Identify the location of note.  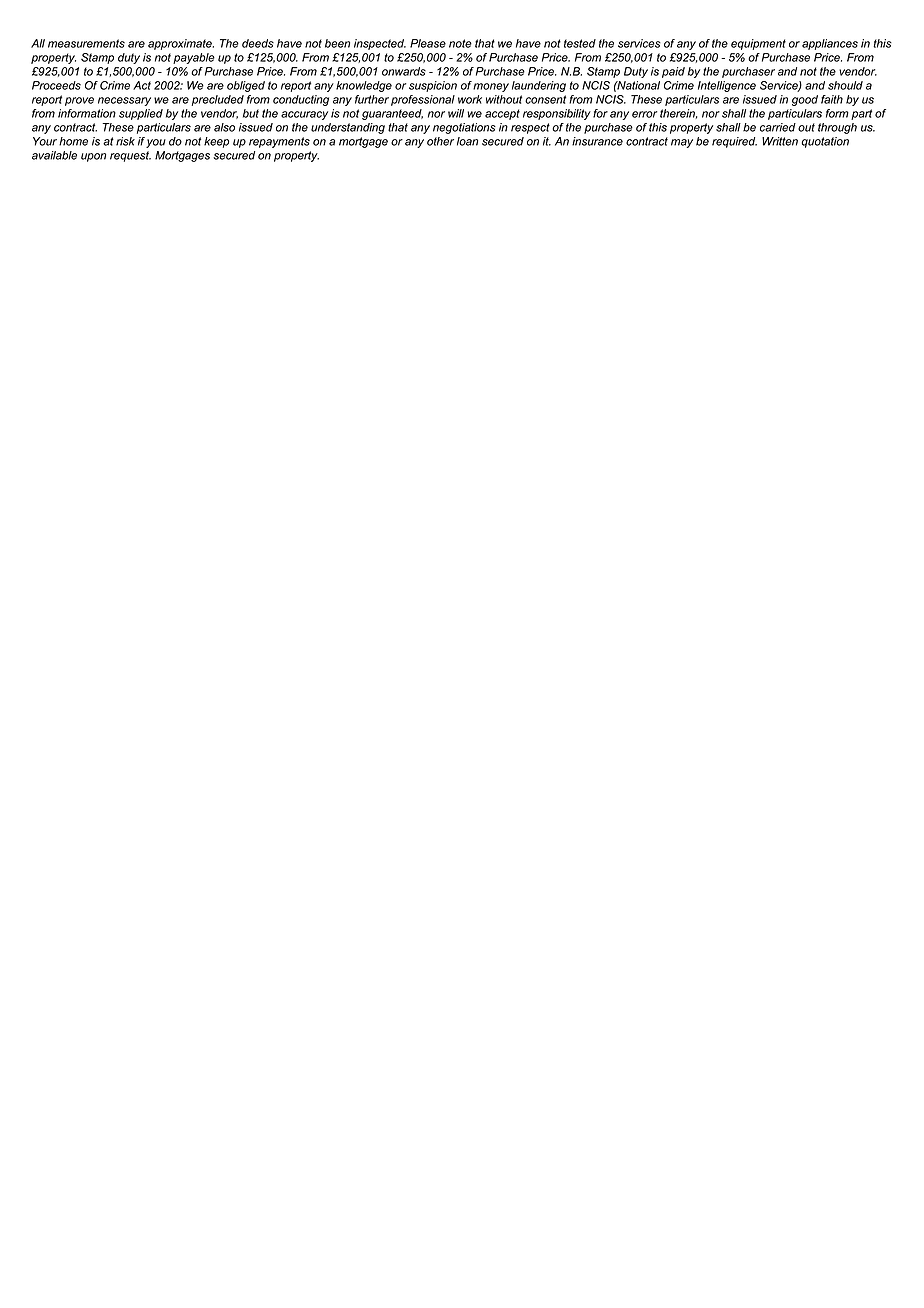
(460, 43).
